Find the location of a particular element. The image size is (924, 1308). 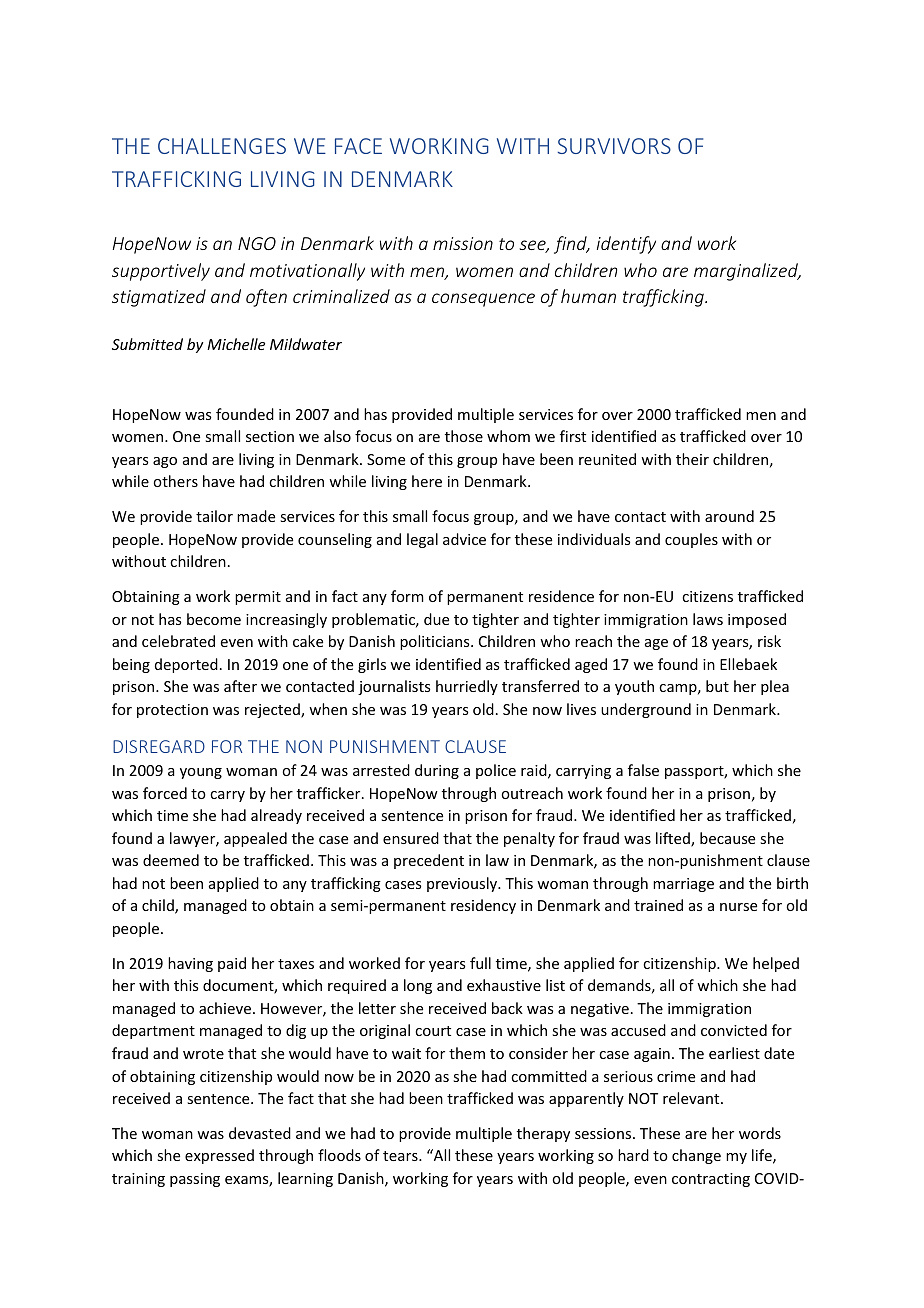

CHALLENGES is located at coordinates (222, 146).
